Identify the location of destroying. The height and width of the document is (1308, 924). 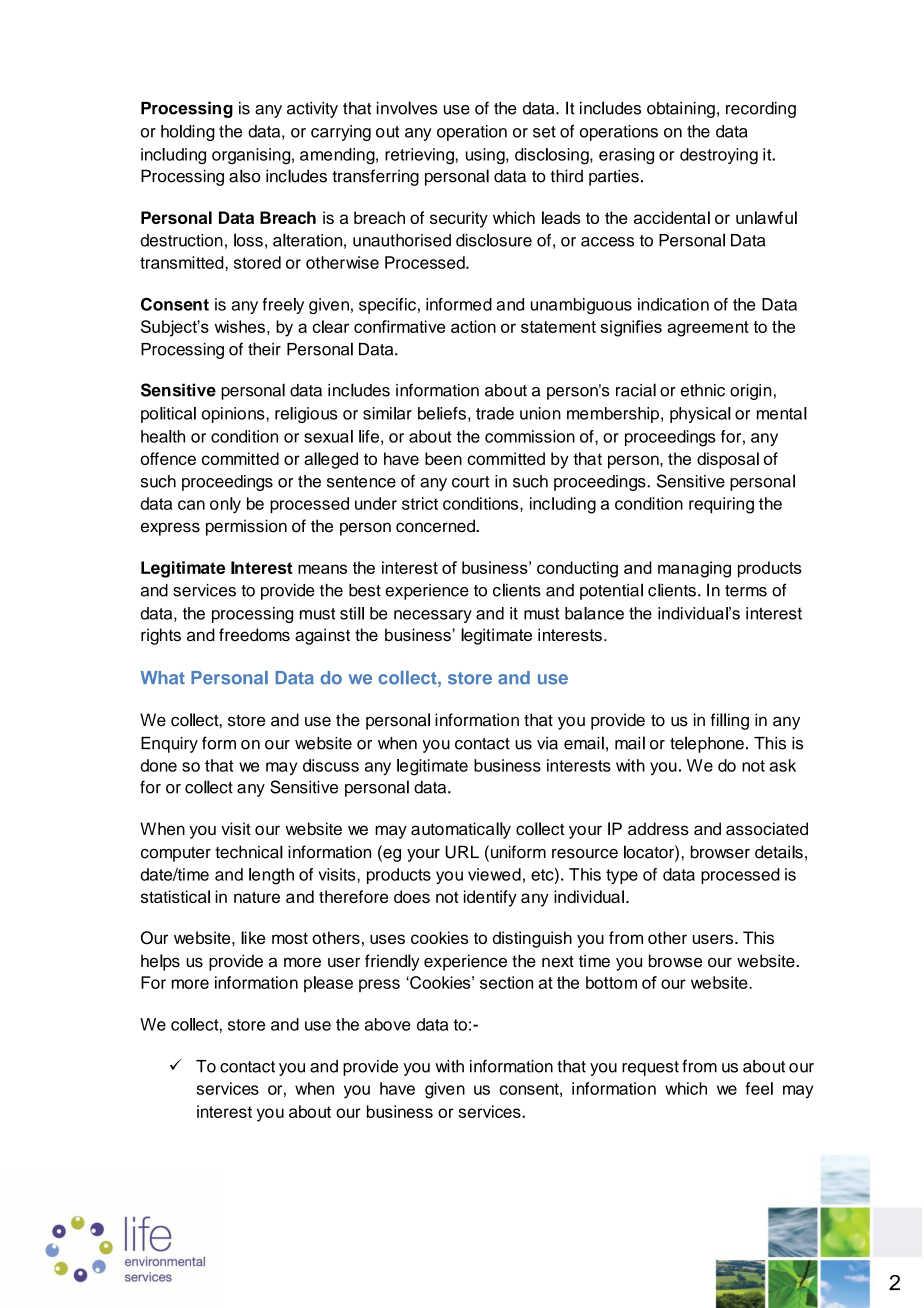
(719, 156).
